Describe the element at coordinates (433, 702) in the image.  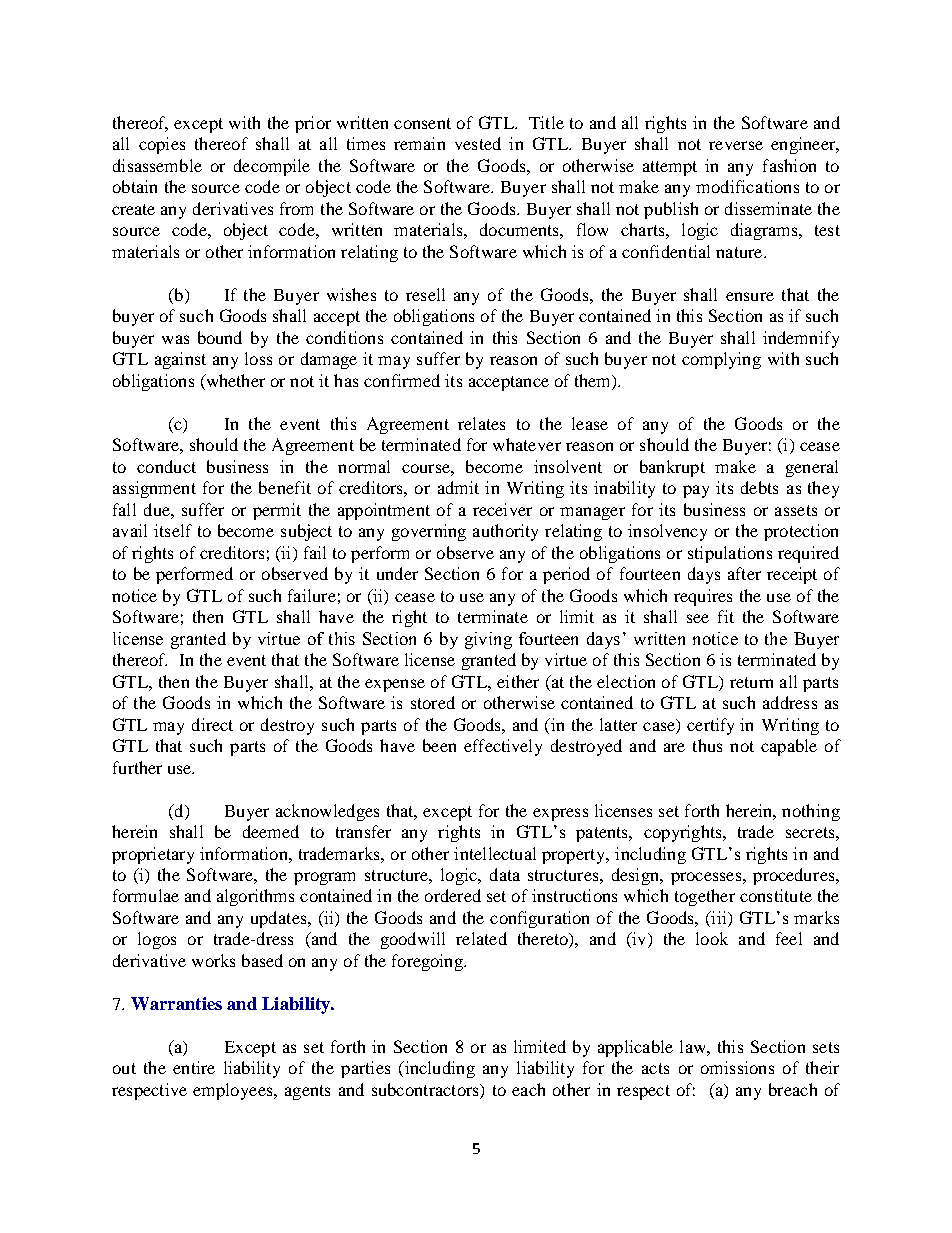
I see `stored` at that location.
